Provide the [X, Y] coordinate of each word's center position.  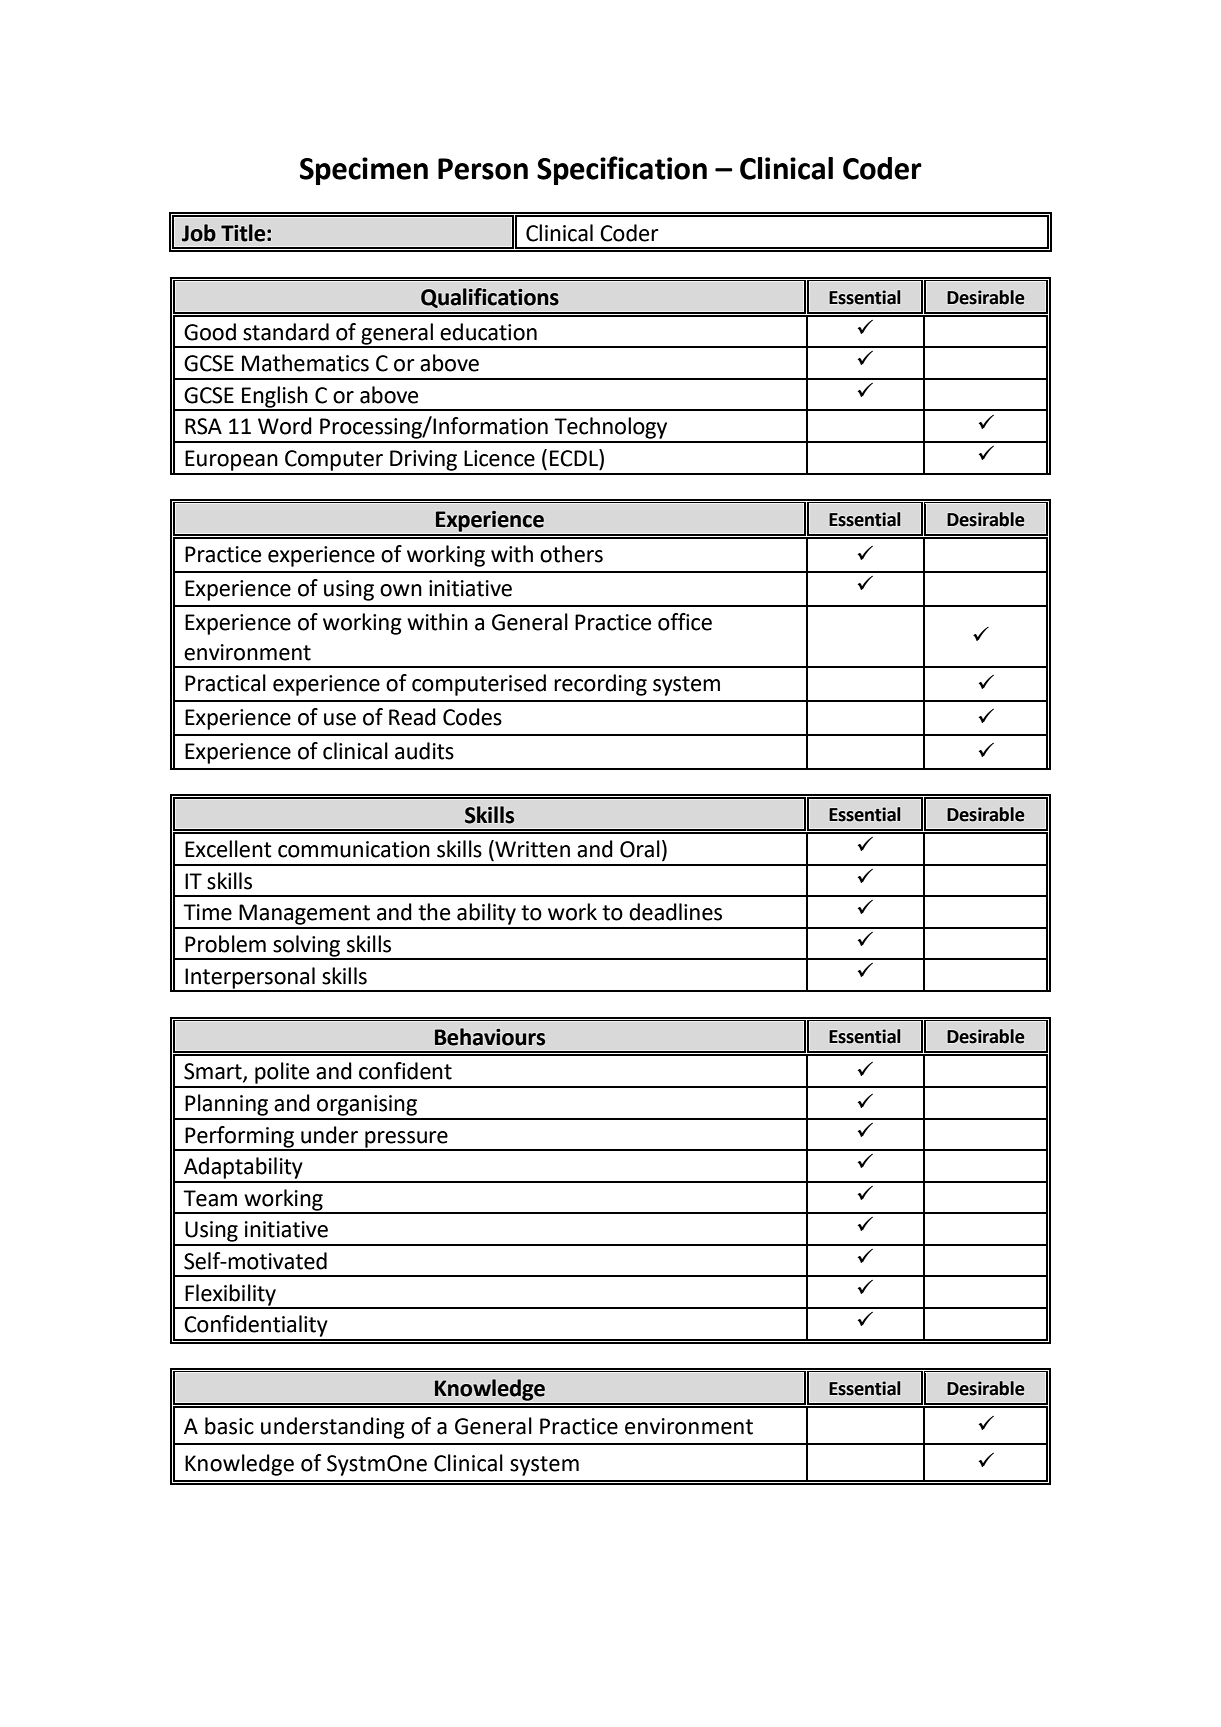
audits [424, 751]
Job [199, 233]
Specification [622, 170]
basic [229, 1426]
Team [210, 1198]
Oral [640, 849]
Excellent [228, 849]
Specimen [364, 171]
